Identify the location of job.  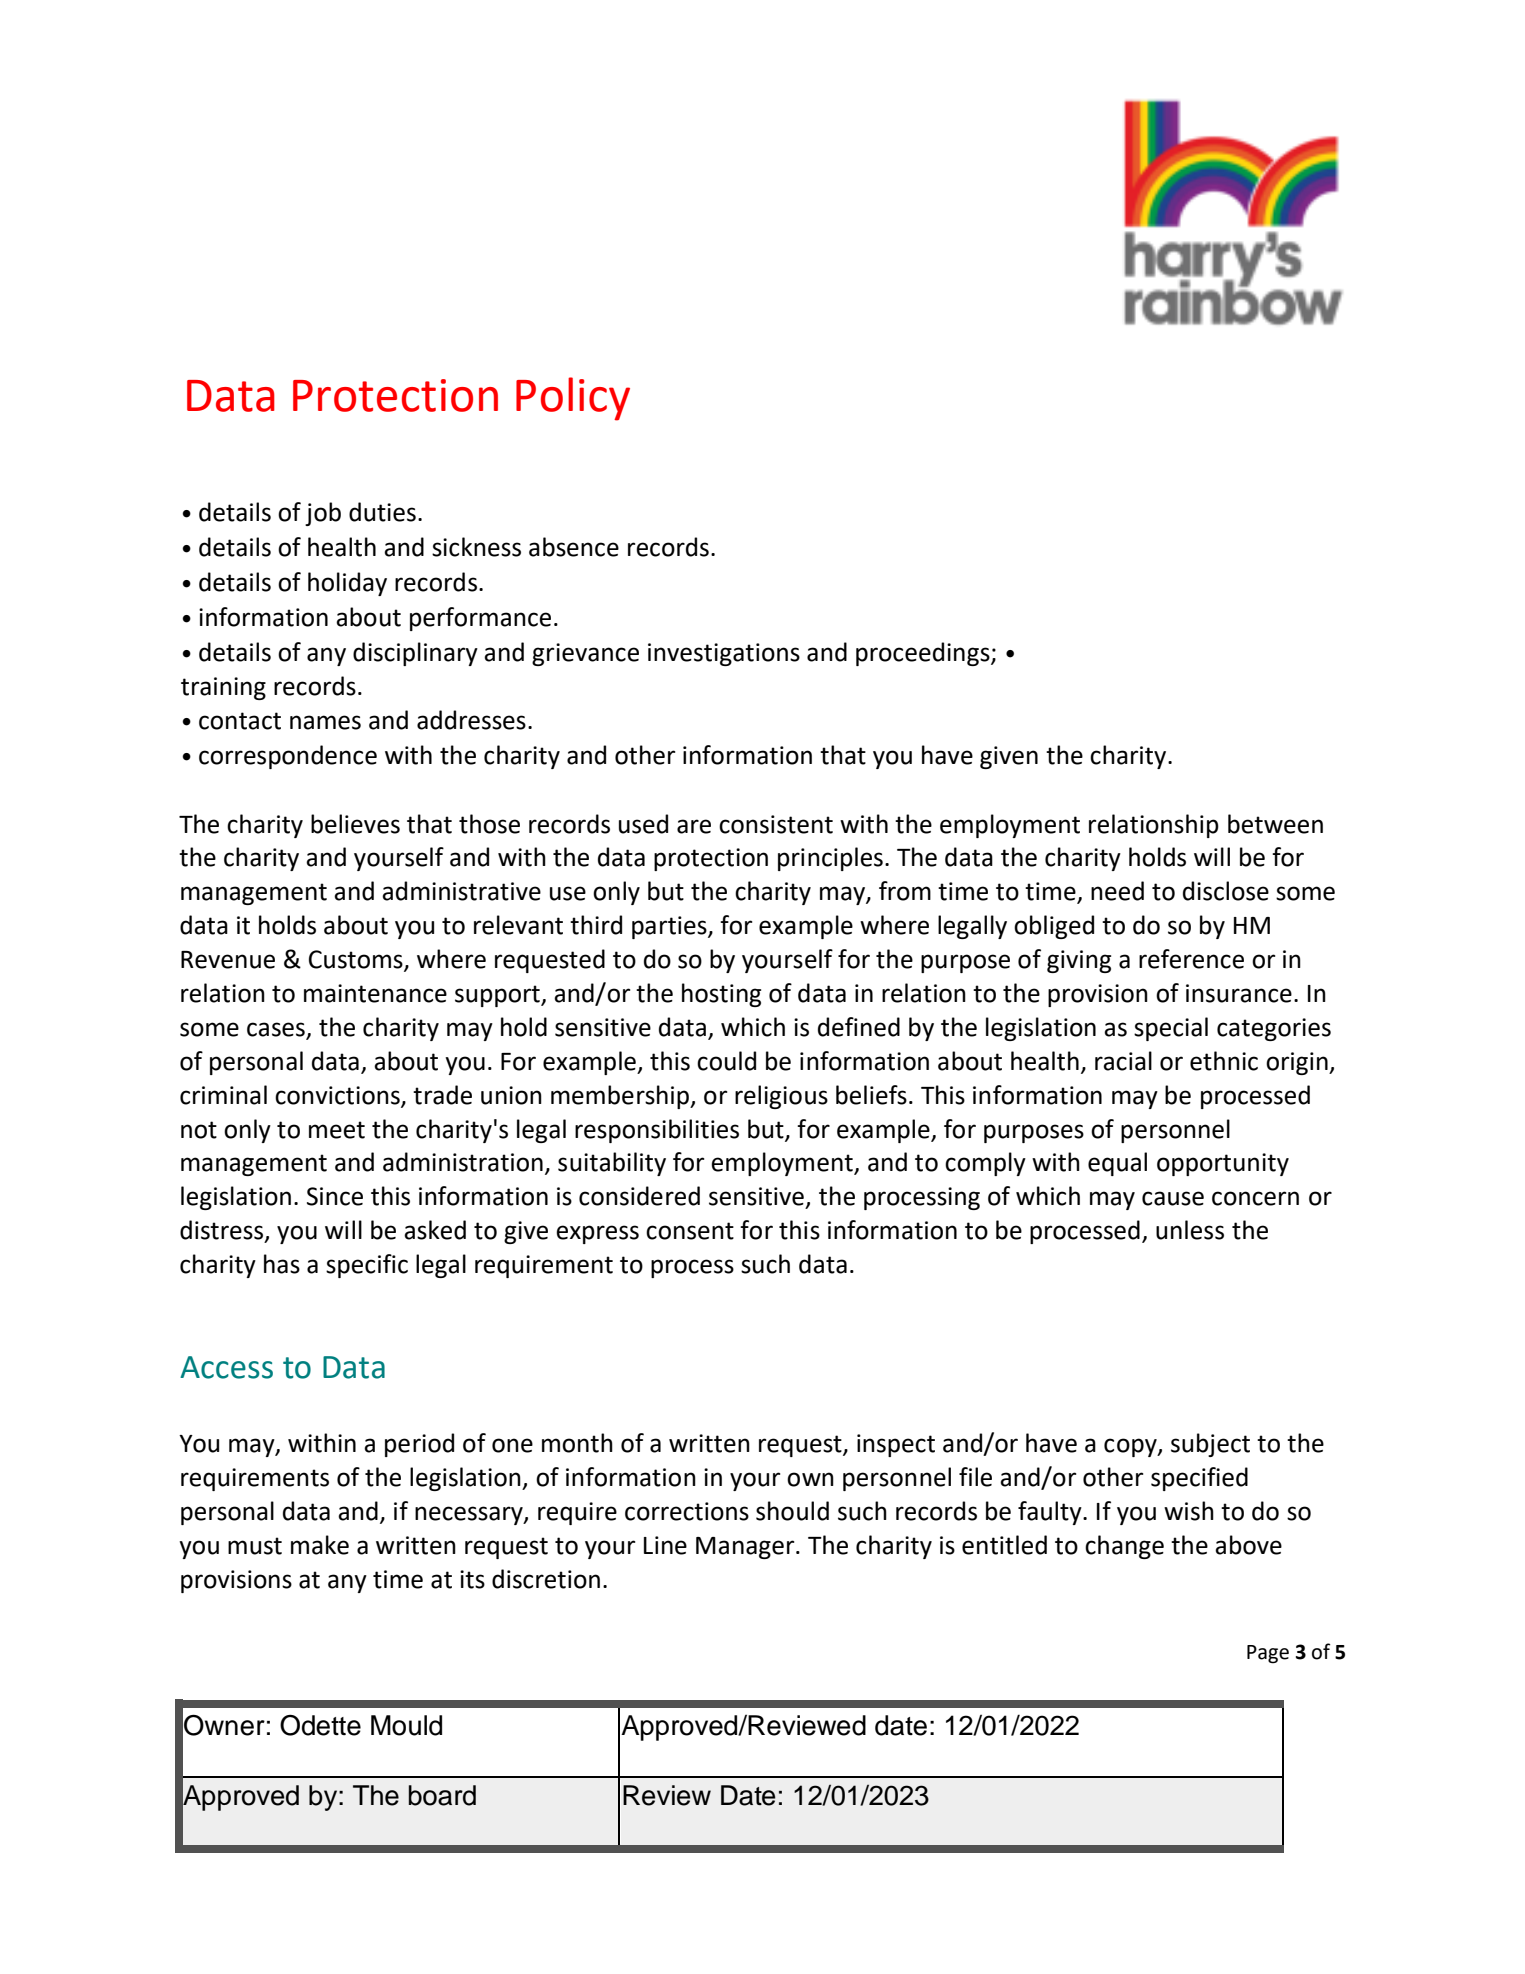
(323, 514).
